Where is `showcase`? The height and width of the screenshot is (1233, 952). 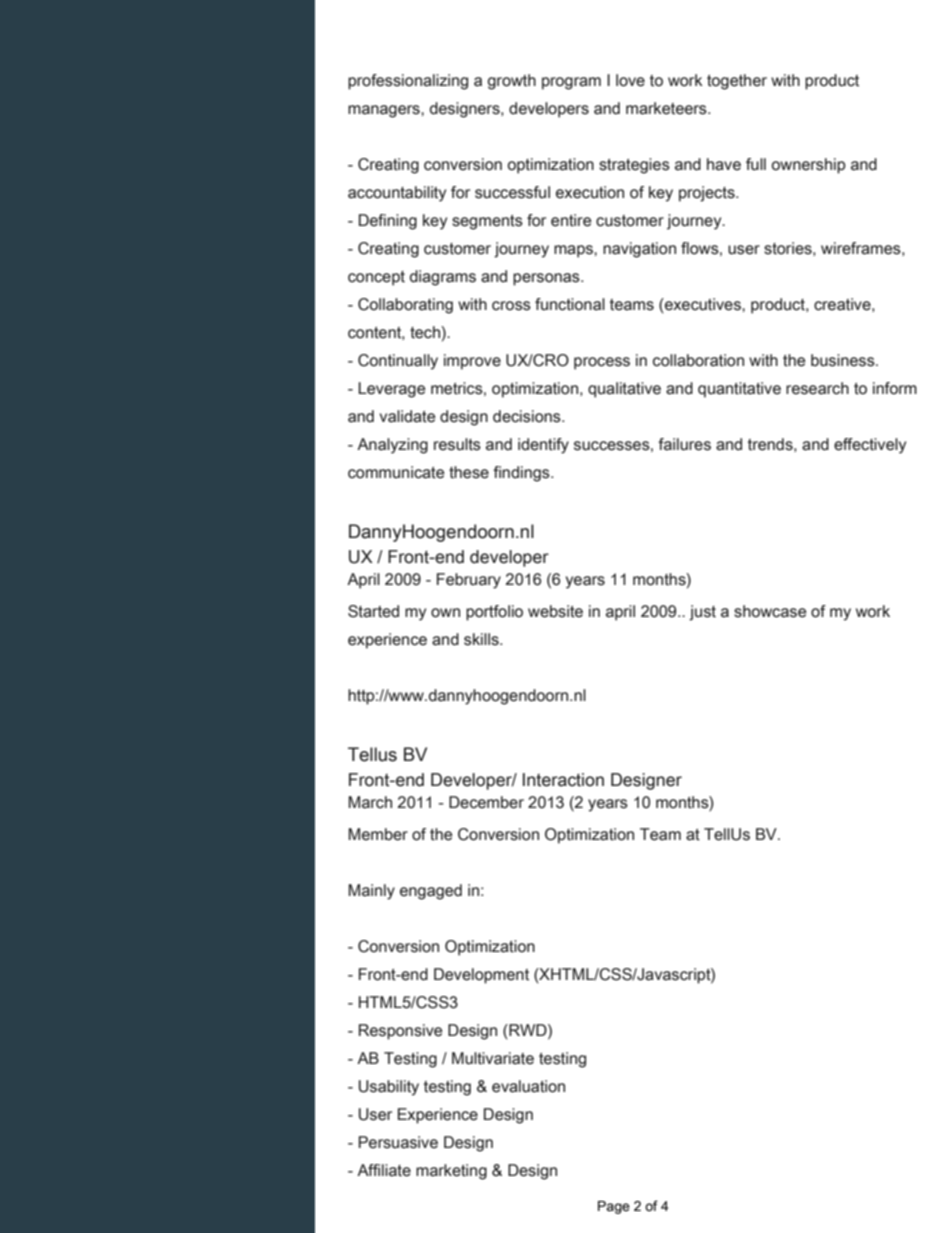
showcase is located at coordinates (770, 611).
